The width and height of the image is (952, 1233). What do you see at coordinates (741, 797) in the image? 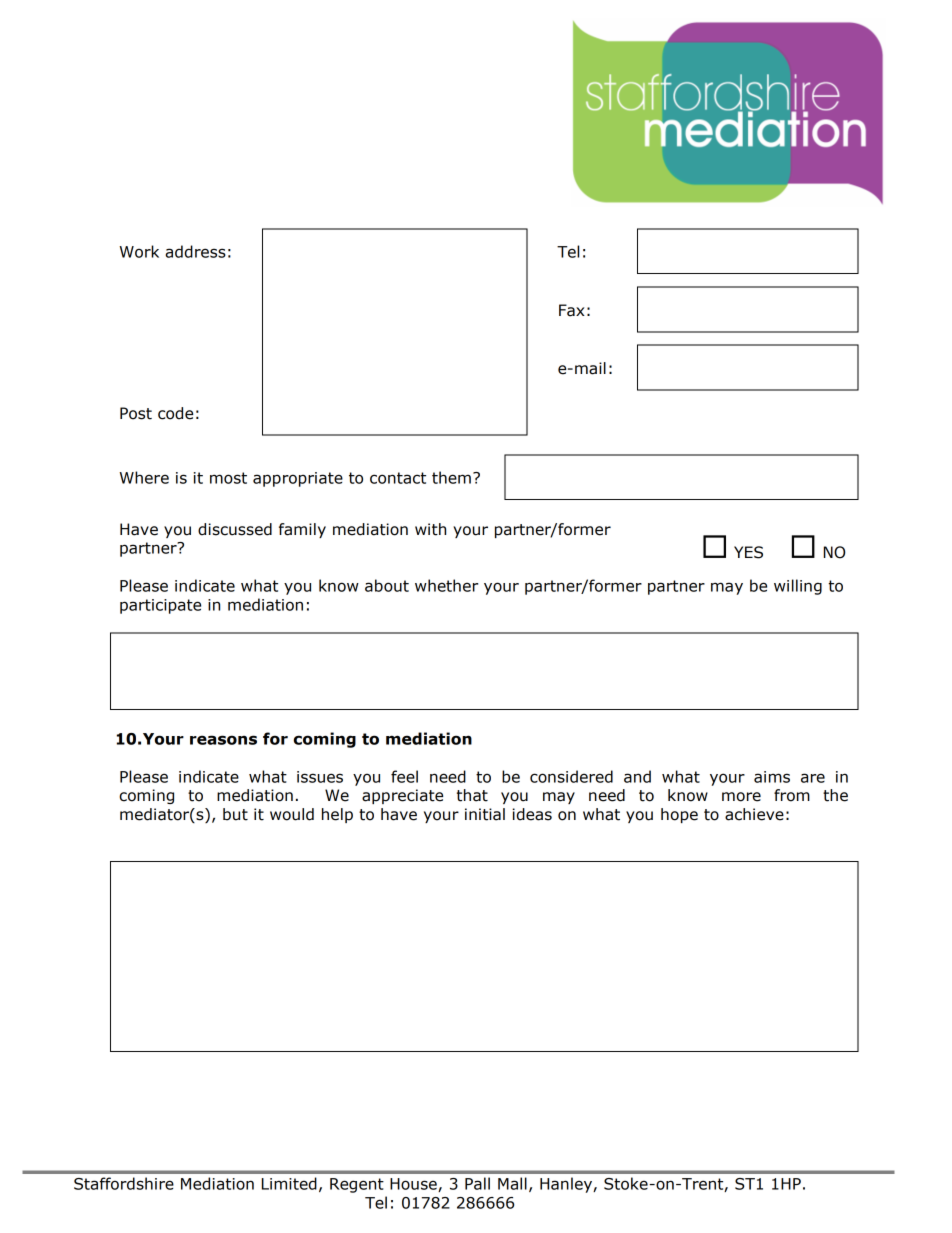
I see `more` at bounding box center [741, 797].
